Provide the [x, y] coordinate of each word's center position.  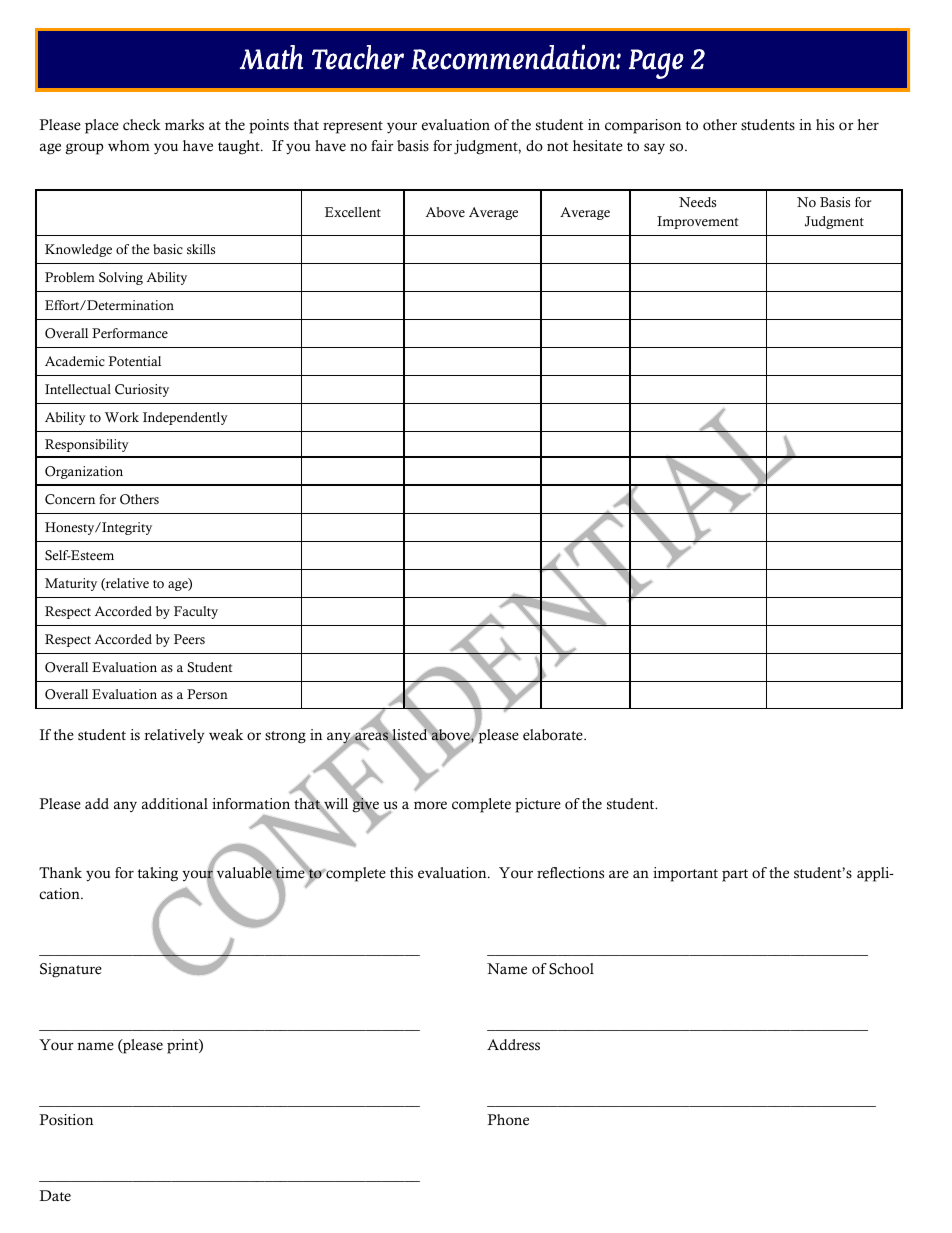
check [142, 125]
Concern [70, 499]
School [571, 969]
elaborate [554, 735]
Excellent [353, 212]
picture [538, 805]
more [430, 805]
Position [66, 1120]
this [401, 873]
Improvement [698, 222]
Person [207, 694]
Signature [71, 970]
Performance [130, 333]
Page [656, 64]
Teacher [358, 57]
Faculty [196, 612]
